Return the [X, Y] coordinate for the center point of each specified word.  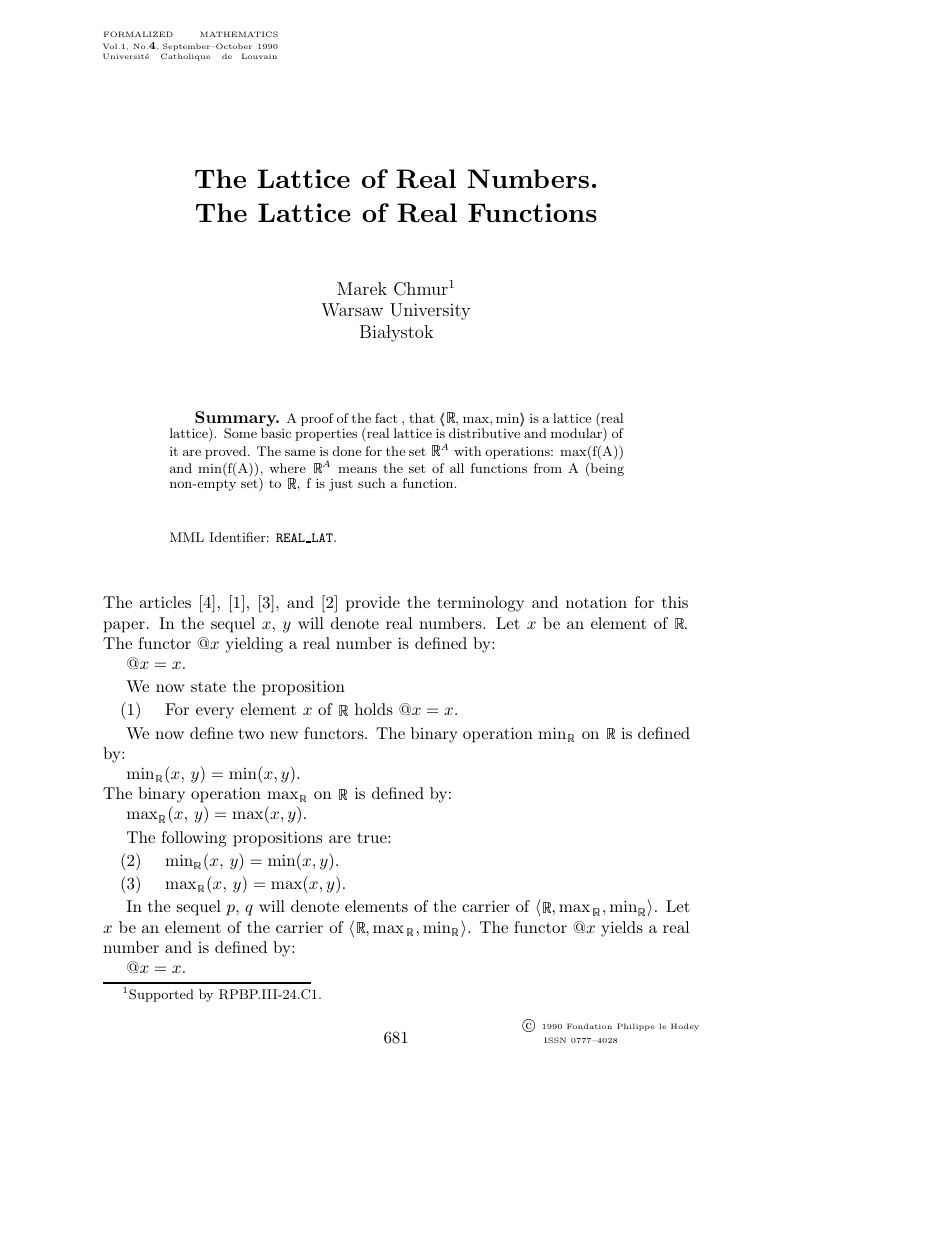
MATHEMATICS [239, 34]
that [422, 418]
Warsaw [352, 309]
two [251, 733]
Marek [362, 288]
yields [622, 929]
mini [510, 419]
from [548, 468]
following [194, 839]
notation [596, 602]
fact [386, 418]
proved [227, 452]
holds [374, 709]
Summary [236, 420]
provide [373, 604]
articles [165, 602]
